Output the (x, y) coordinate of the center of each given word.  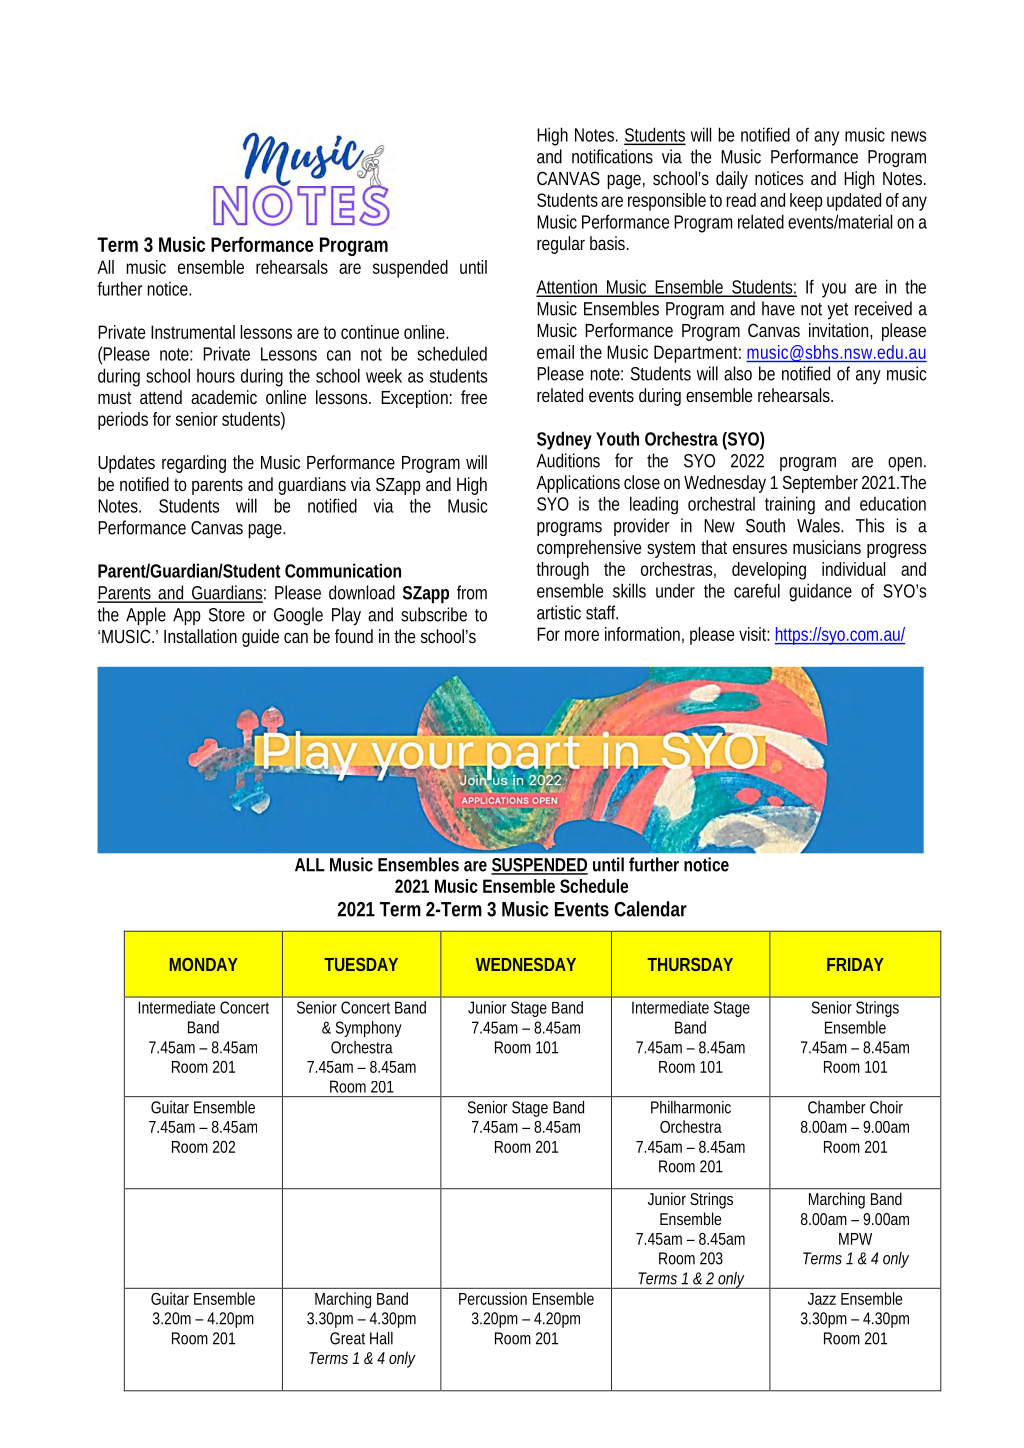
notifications (612, 156)
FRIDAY (855, 964)
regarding (194, 464)
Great (347, 1338)
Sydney (564, 440)
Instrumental (193, 332)
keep (806, 202)
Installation (200, 636)
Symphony (369, 1029)
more (582, 635)
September (820, 484)
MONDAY (204, 964)
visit (754, 634)
